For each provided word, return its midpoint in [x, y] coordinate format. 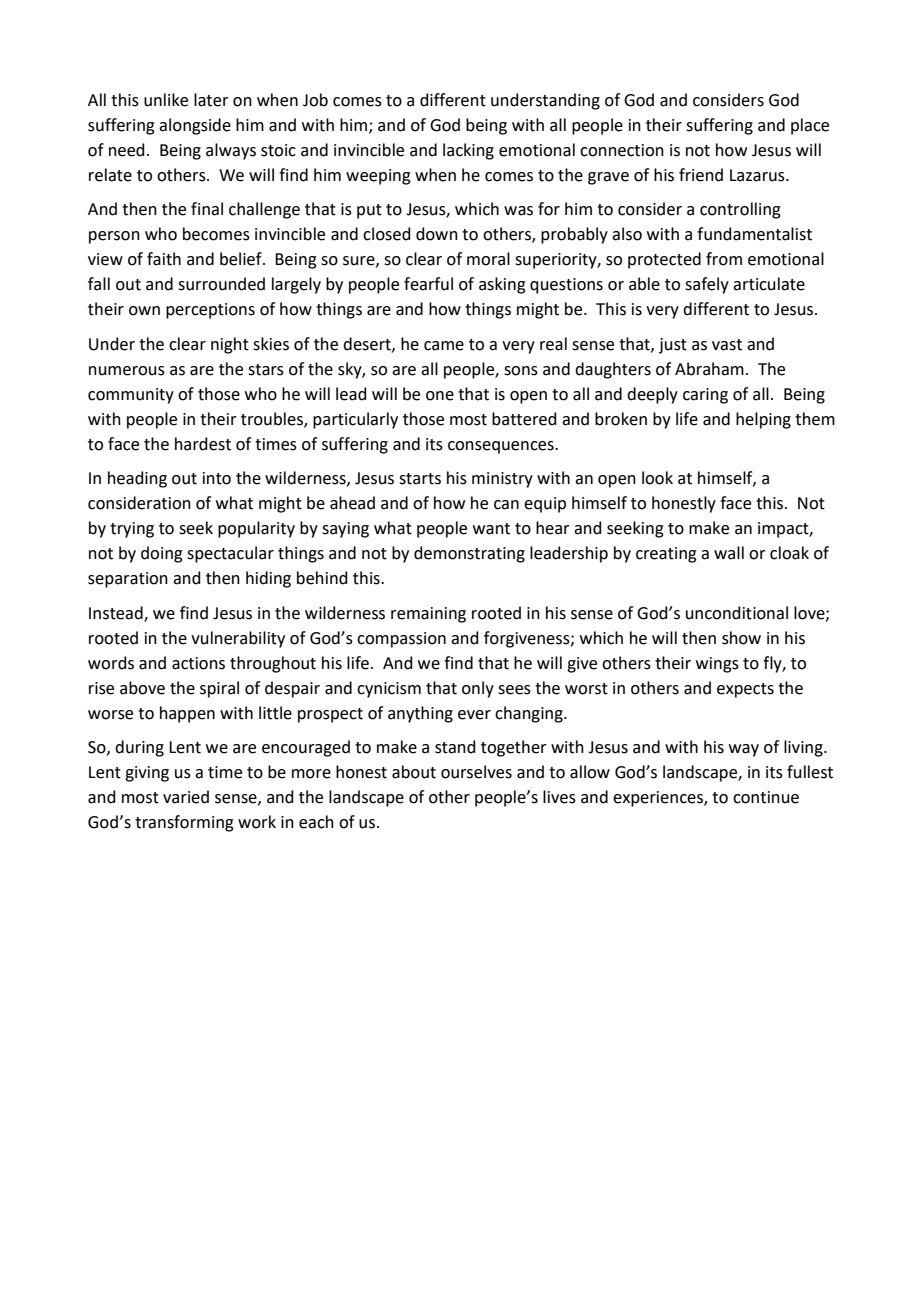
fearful [428, 284]
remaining [428, 615]
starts [420, 479]
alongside [195, 126]
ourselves [476, 772]
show [741, 638]
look [657, 478]
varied [186, 797]
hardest [203, 444]
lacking [468, 151]
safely [707, 285]
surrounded [221, 284]
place [810, 126]
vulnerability [238, 639]
